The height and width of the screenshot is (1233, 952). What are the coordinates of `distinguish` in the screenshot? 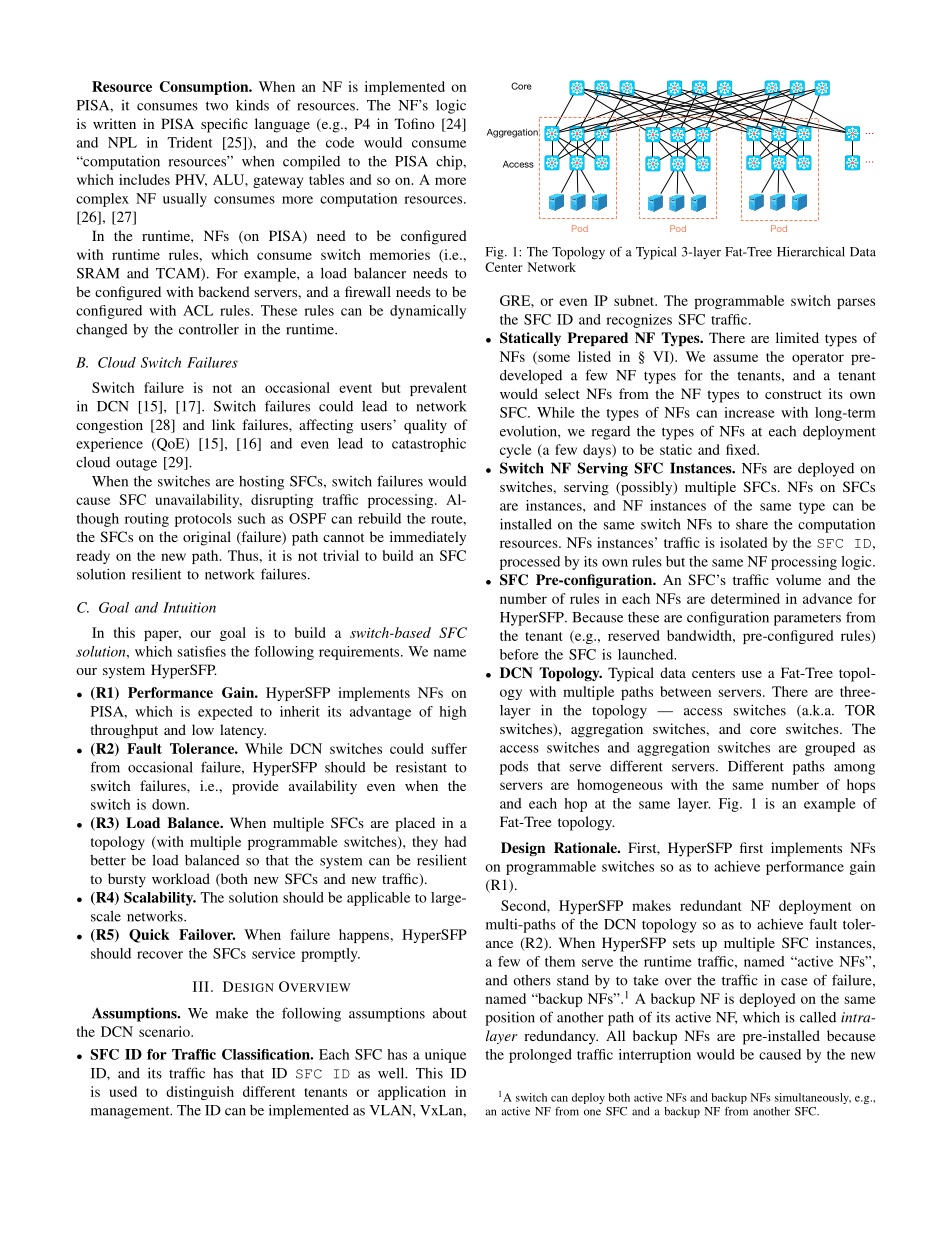 It's located at (200, 1093).
